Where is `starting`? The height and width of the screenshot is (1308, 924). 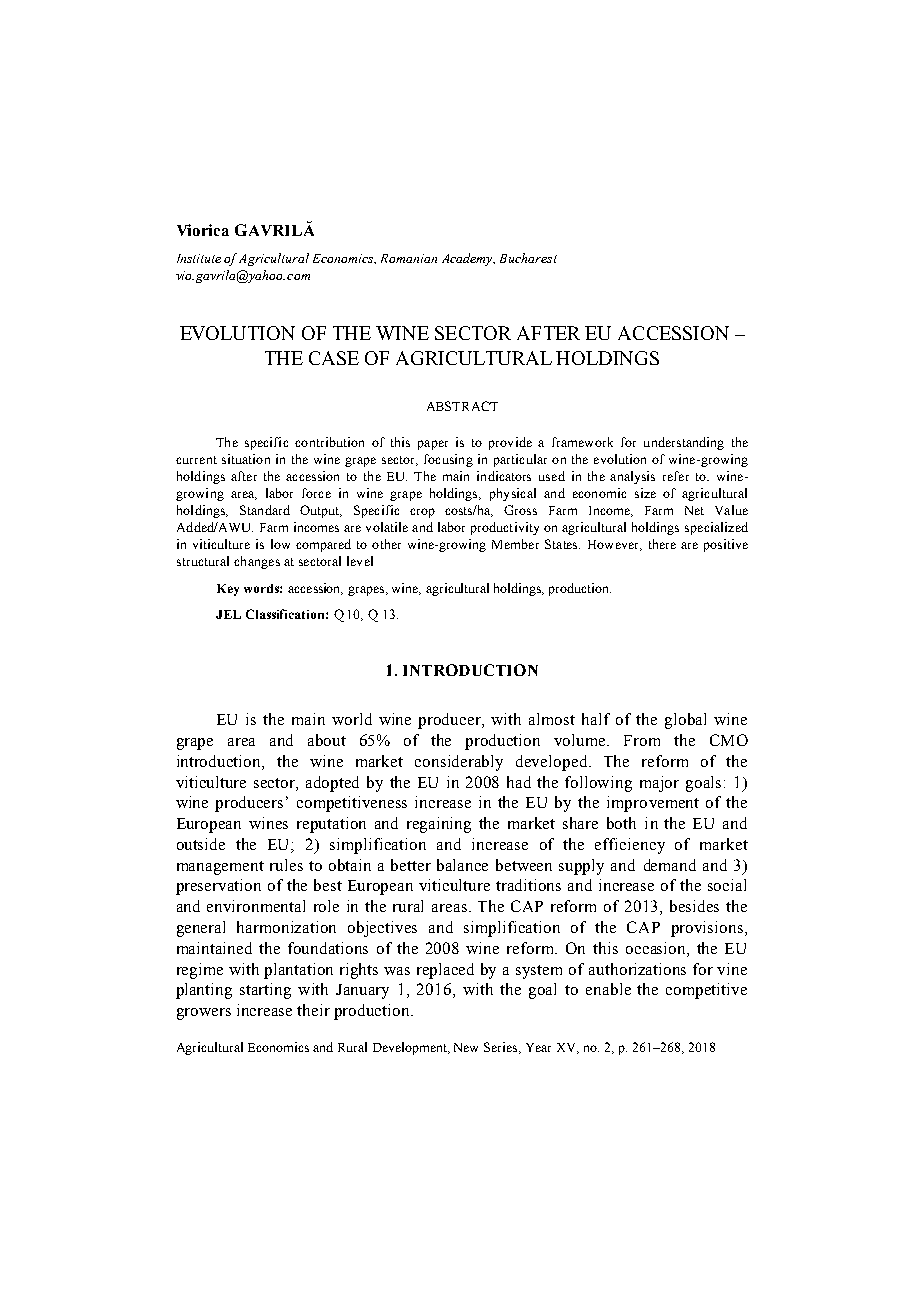
starting is located at coordinates (265, 991).
